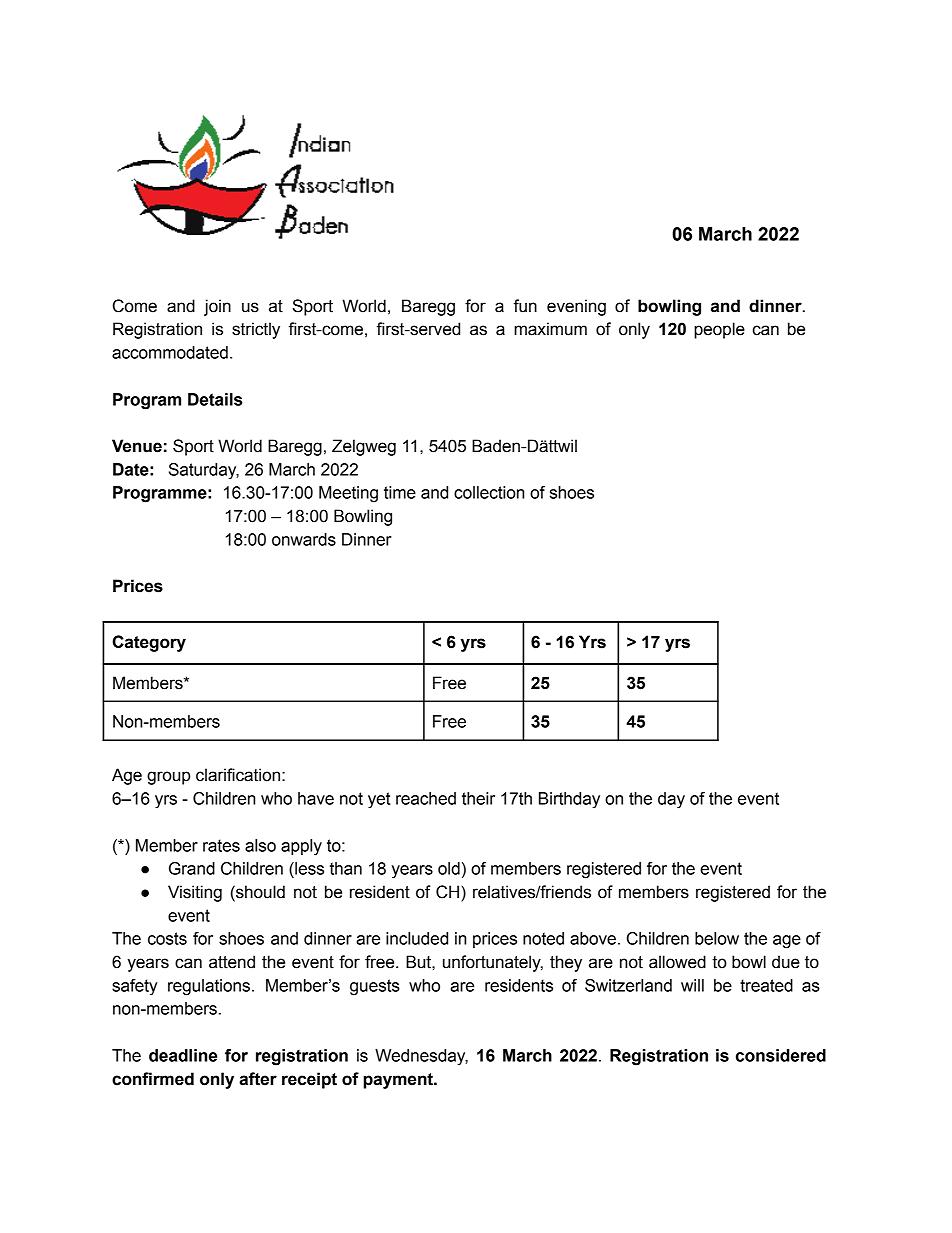 The height and width of the image is (1233, 952). What do you see at coordinates (525, 306) in the image?
I see `fun` at bounding box center [525, 306].
